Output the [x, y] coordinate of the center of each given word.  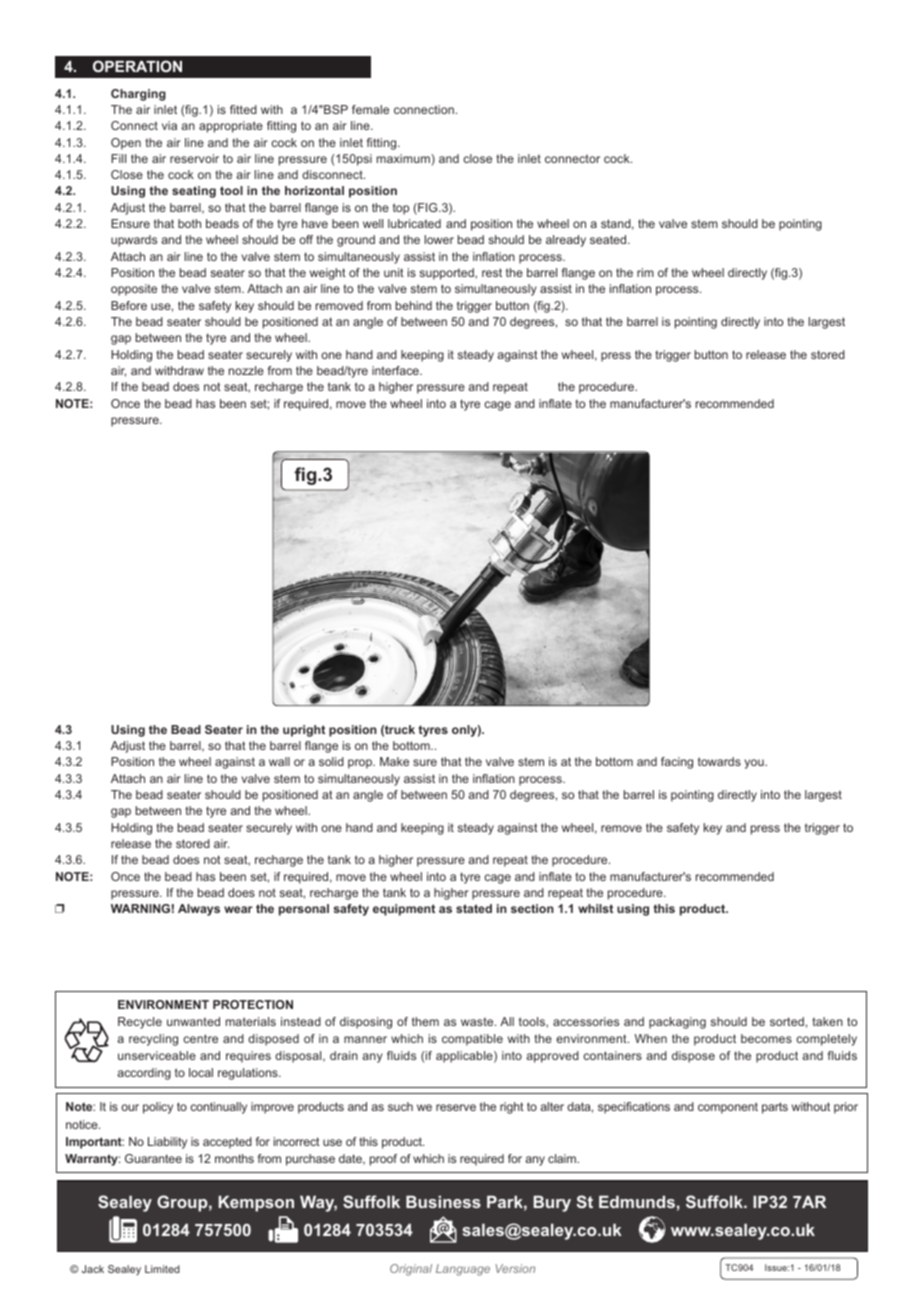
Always [199, 910]
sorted [787, 1021]
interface [396, 370]
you [755, 764]
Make [394, 761]
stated [474, 908]
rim [645, 272]
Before [129, 305]
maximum [403, 158]
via [169, 125]
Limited [162, 1269]
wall [279, 761]
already [566, 241]
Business [443, 1202]
